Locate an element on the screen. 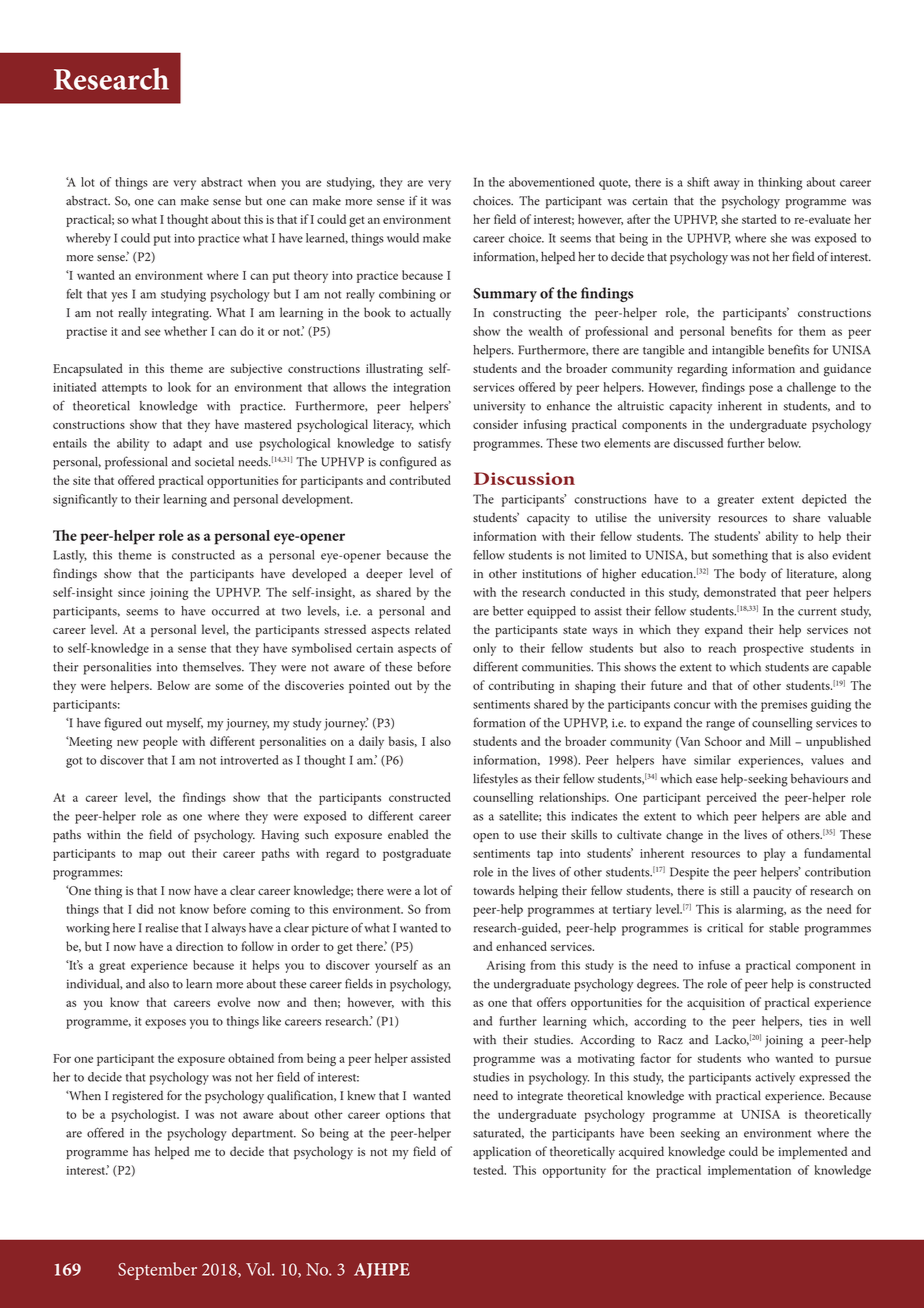 Image resolution: width=924 pixels, height=1308 pixels. Mill is located at coordinates (780, 741).
